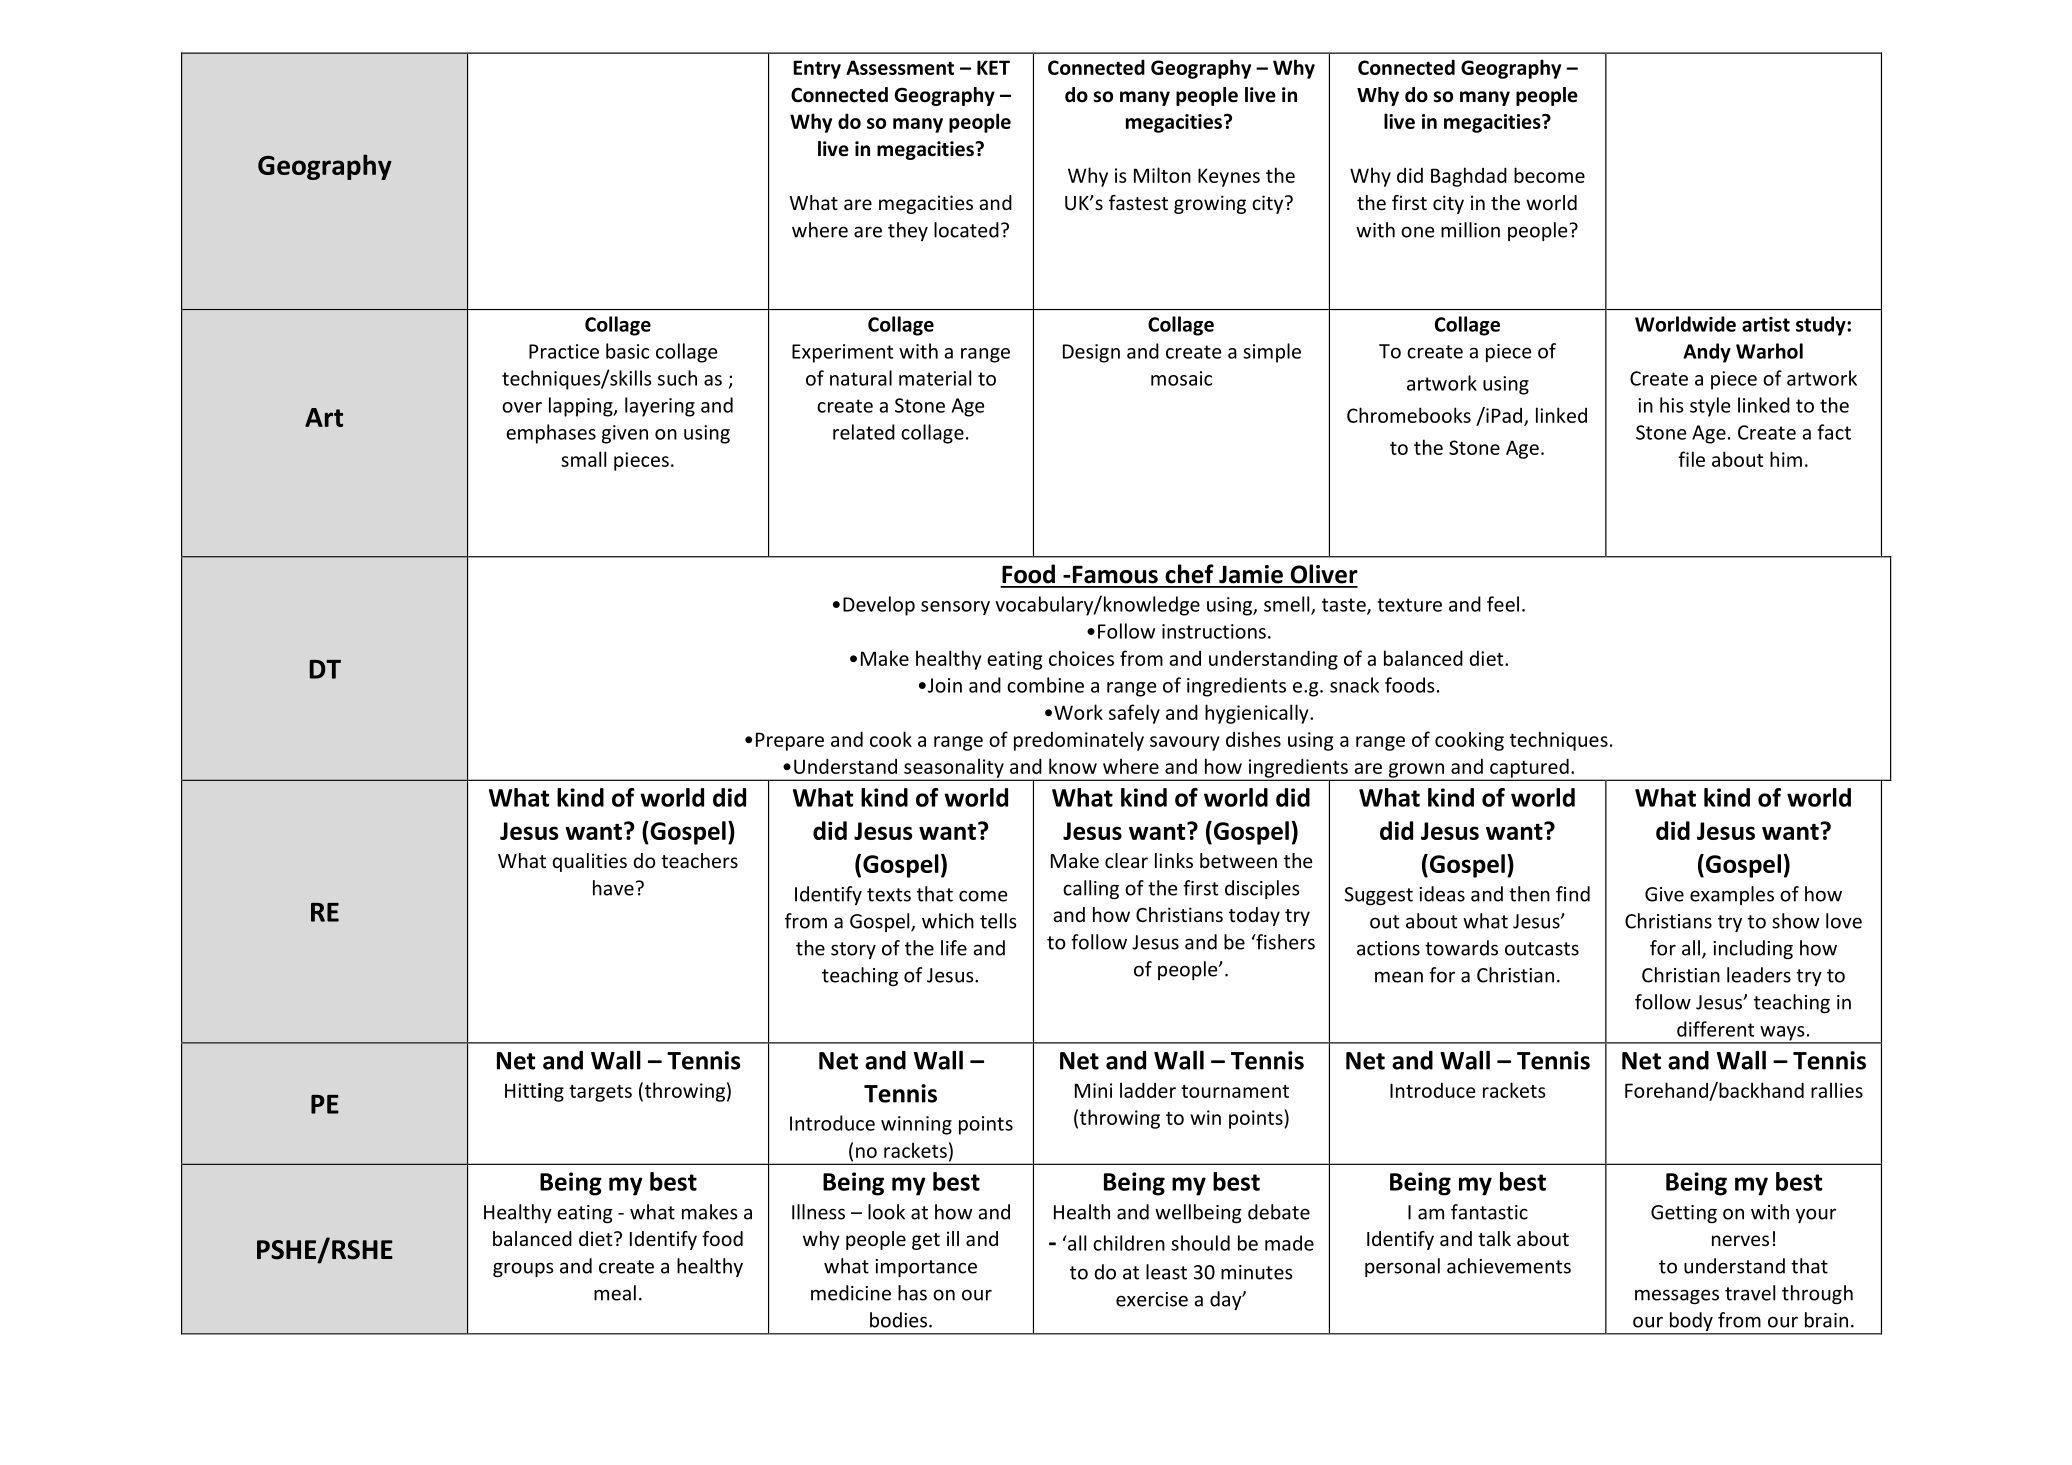 This image has height=1465, width=2072. Describe the element at coordinates (660, 407) in the image. I see `layering` at that location.
